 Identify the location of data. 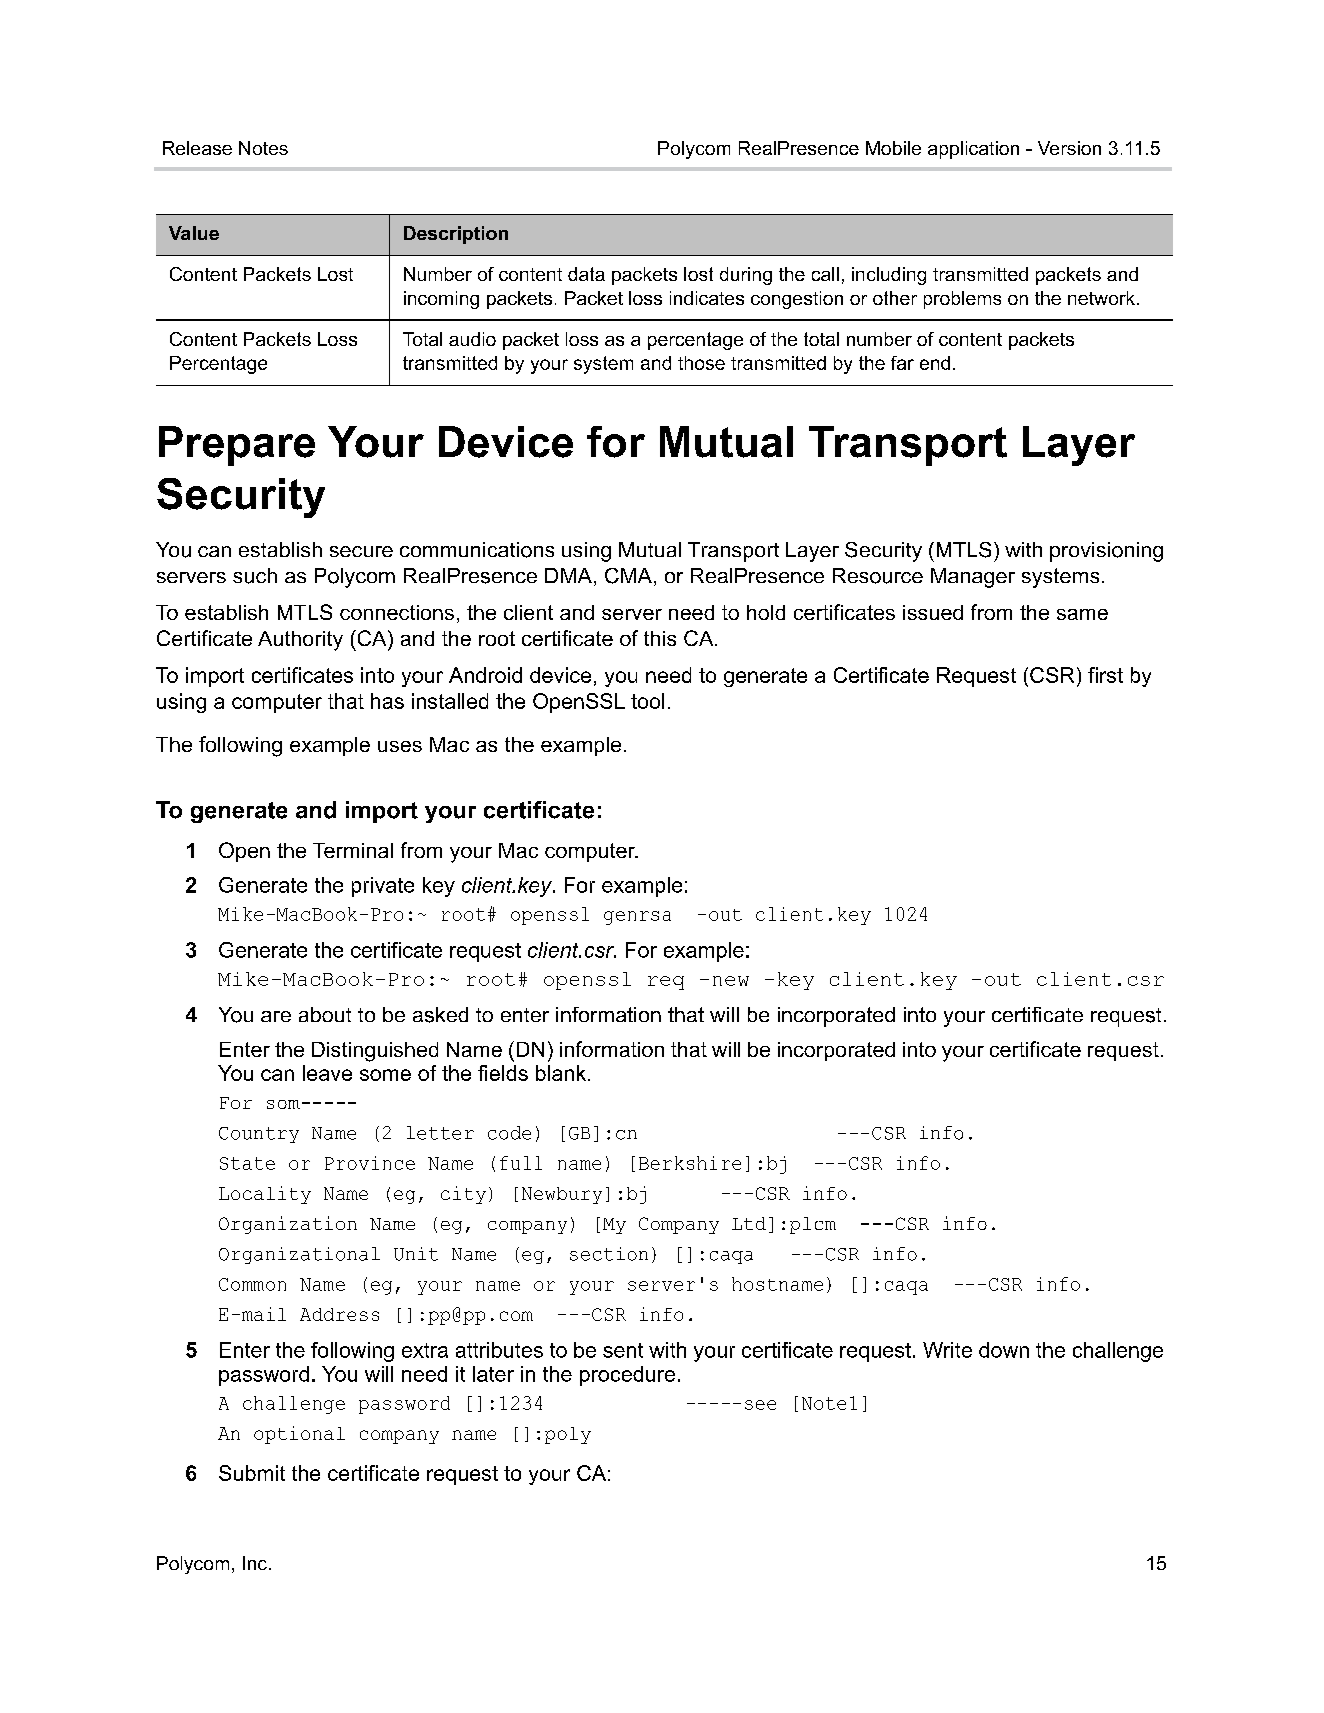
(586, 274).
